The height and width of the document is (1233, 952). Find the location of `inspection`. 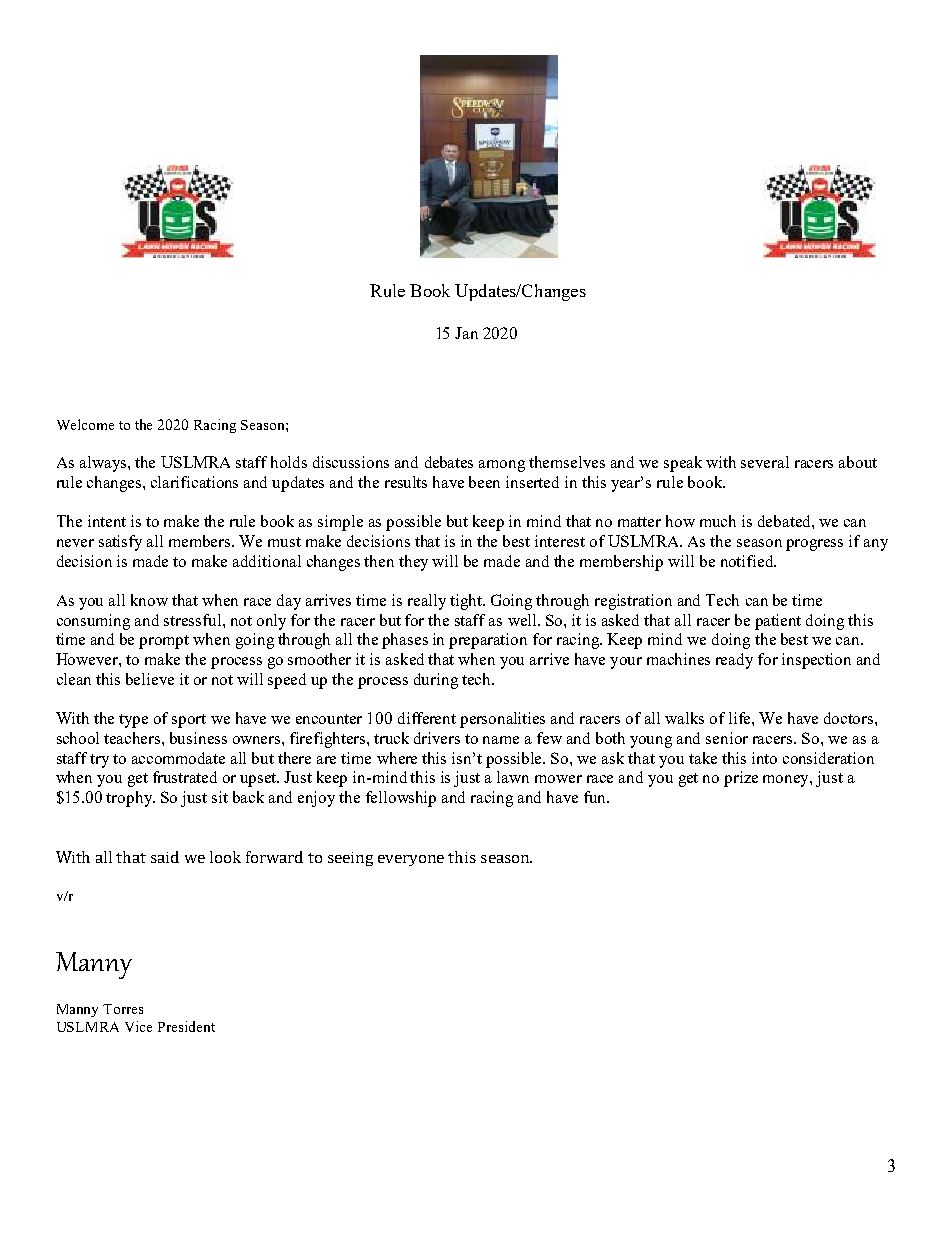

inspection is located at coordinates (816, 661).
